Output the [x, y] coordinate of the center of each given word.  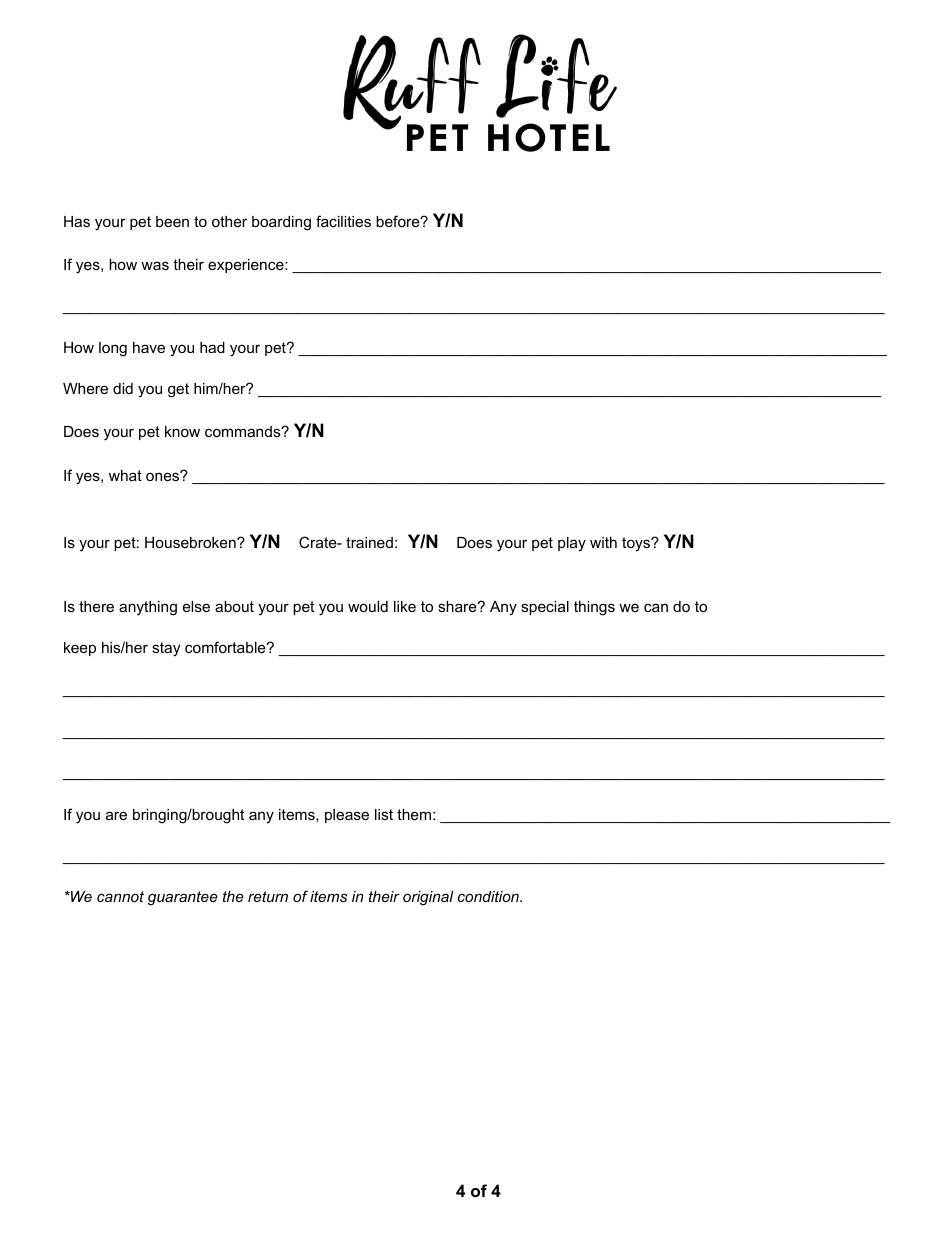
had [212, 347]
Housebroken [191, 542]
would [368, 606]
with [603, 542]
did [123, 388]
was [155, 265]
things [594, 608]
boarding [281, 223]
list [384, 814]
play [572, 544]
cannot [120, 896]
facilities [343, 221]
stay [166, 649]
